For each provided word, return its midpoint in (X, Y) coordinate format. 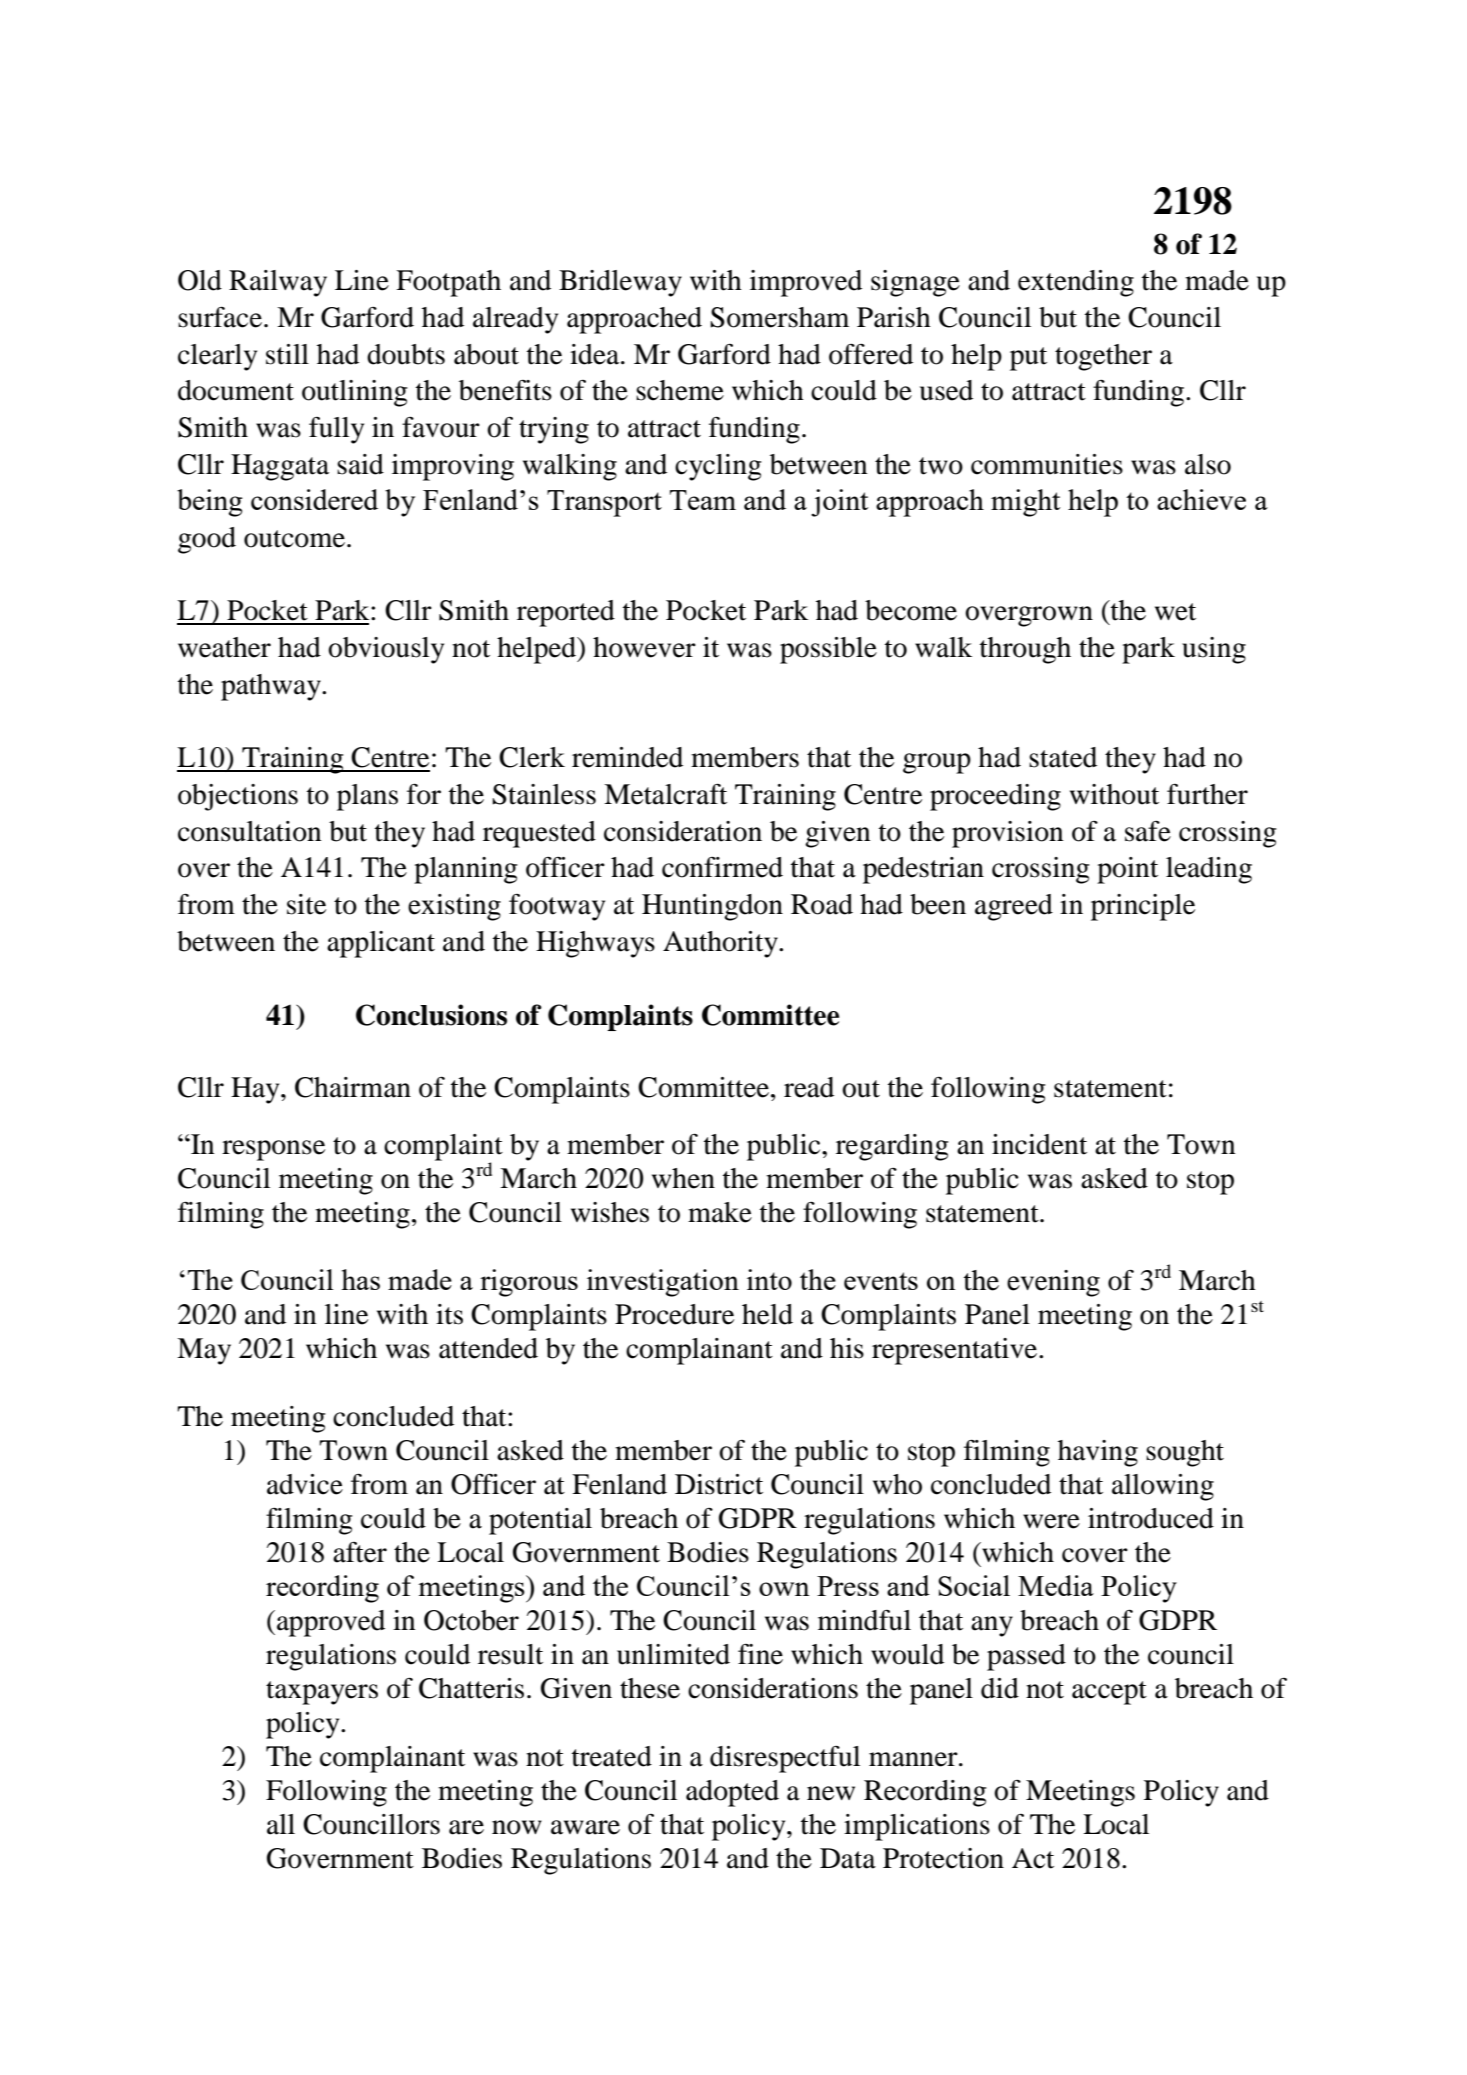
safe (1148, 831)
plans (367, 797)
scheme (680, 390)
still (287, 354)
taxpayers (322, 1693)
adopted (732, 1793)
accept (1109, 1693)
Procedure (674, 1314)
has (360, 1279)
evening (1053, 1283)
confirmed (722, 867)
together (1103, 357)
